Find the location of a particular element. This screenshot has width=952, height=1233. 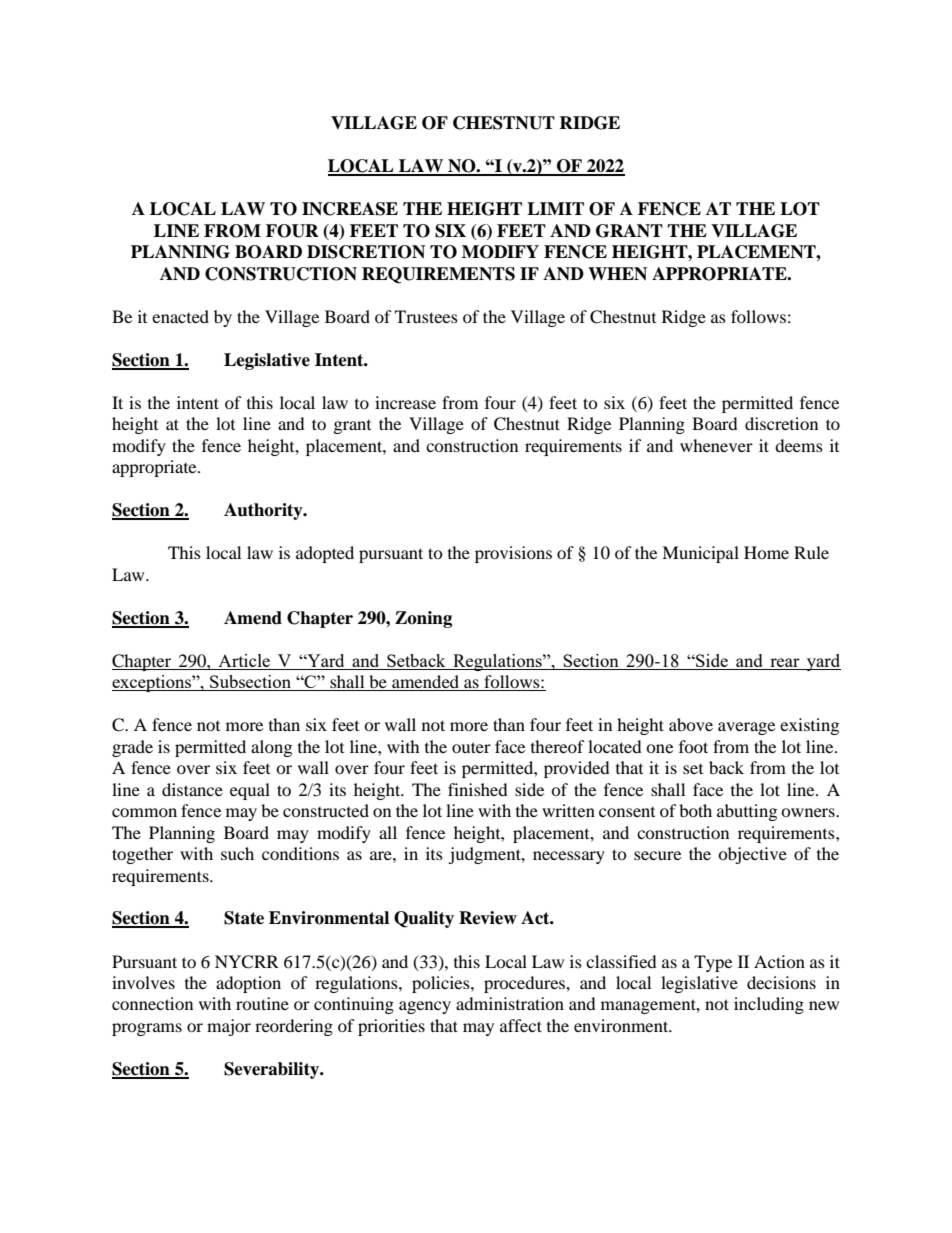

Zoning is located at coordinates (423, 619).
